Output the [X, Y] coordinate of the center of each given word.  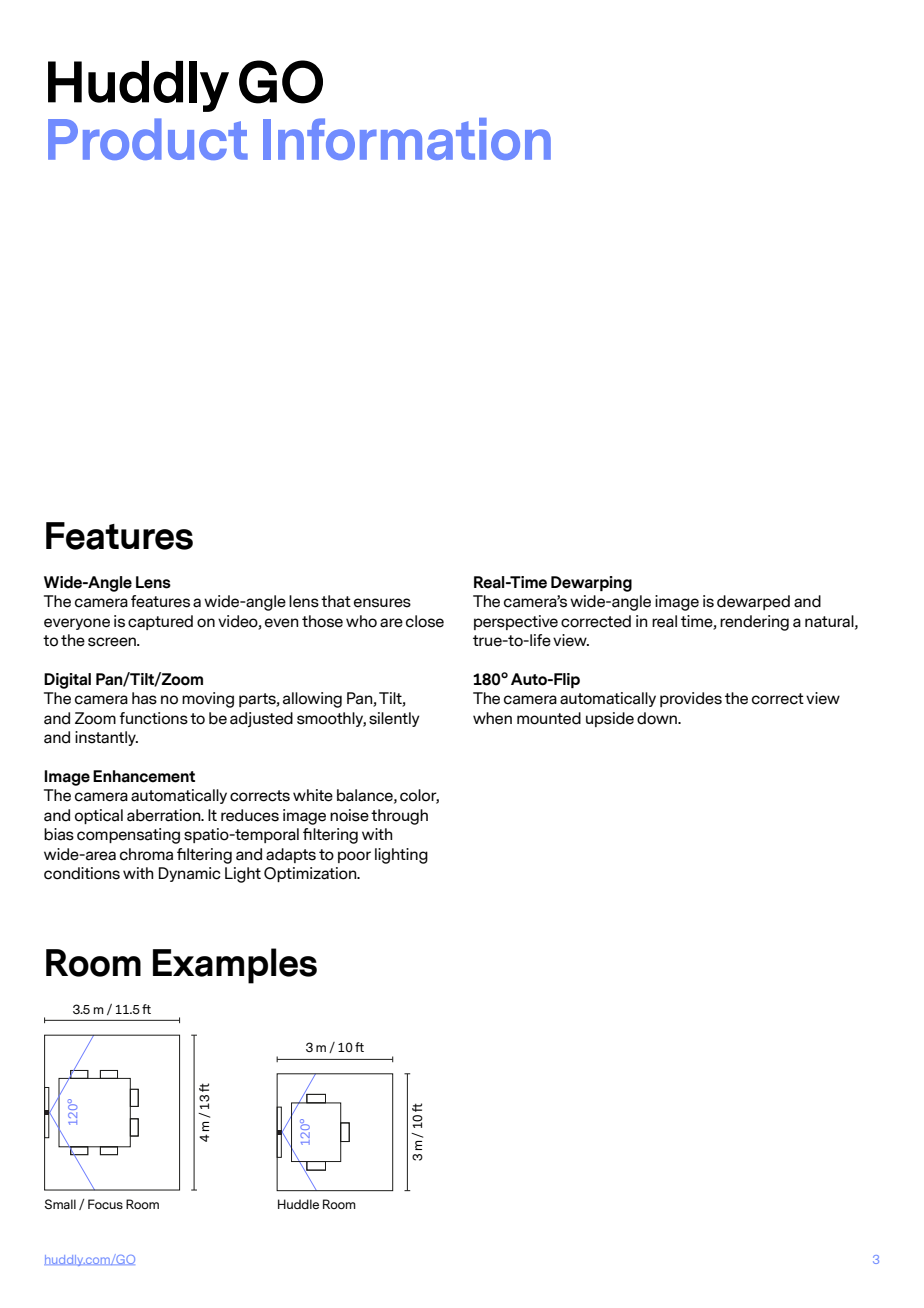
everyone [77, 624]
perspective [516, 622]
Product [148, 139]
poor [354, 857]
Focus [105, 1204]
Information [407, 139]
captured [160, 622]
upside [610, 719]
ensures [382, 603]
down [658, 718]
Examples [235, 966]
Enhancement [144, 776]
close [425, 621]
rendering [754, 623]
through [399, 817]
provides [691, 699]
